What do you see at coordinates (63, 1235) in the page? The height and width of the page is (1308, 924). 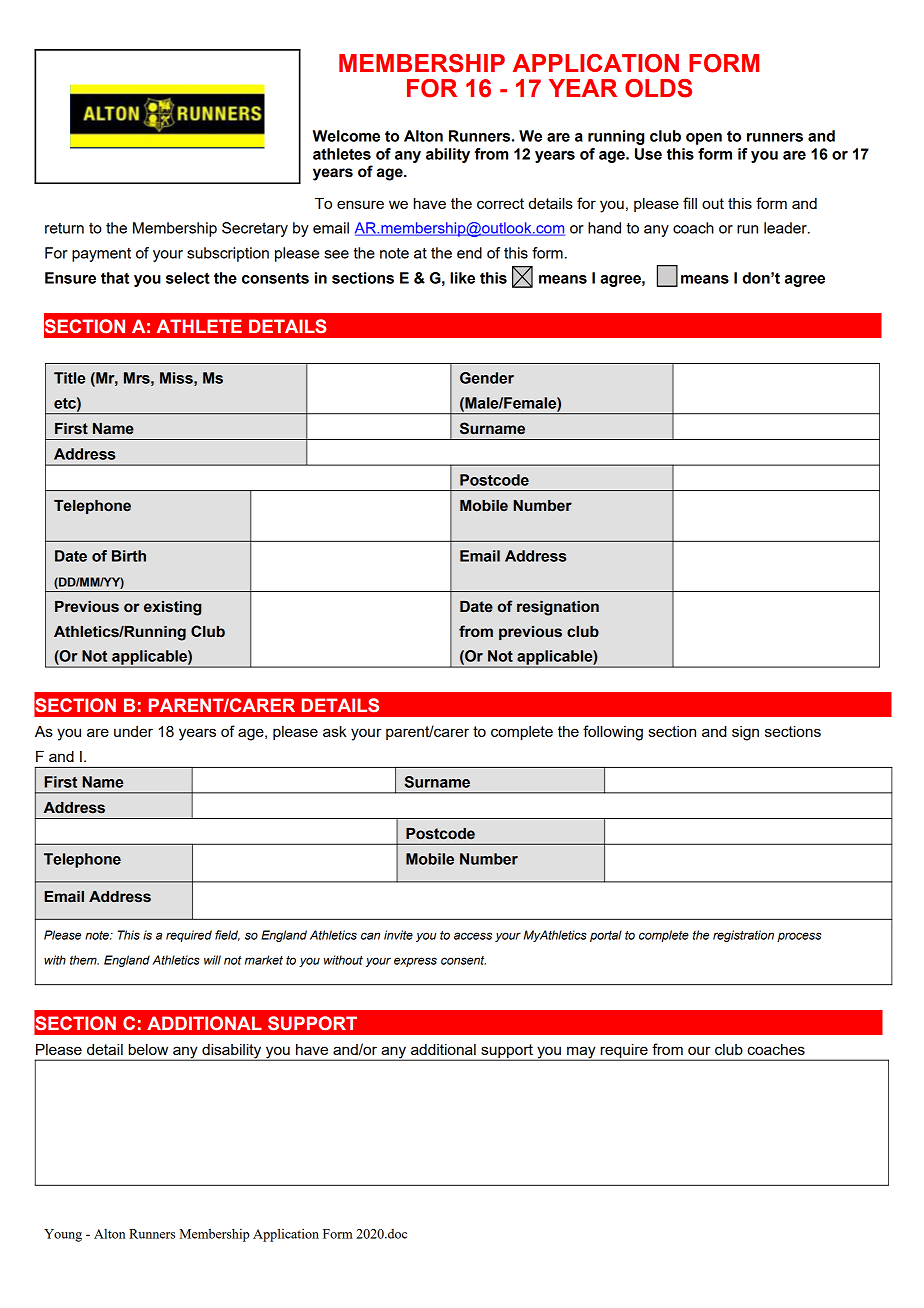 I see `Young` at bounding box center [63, 1235].
